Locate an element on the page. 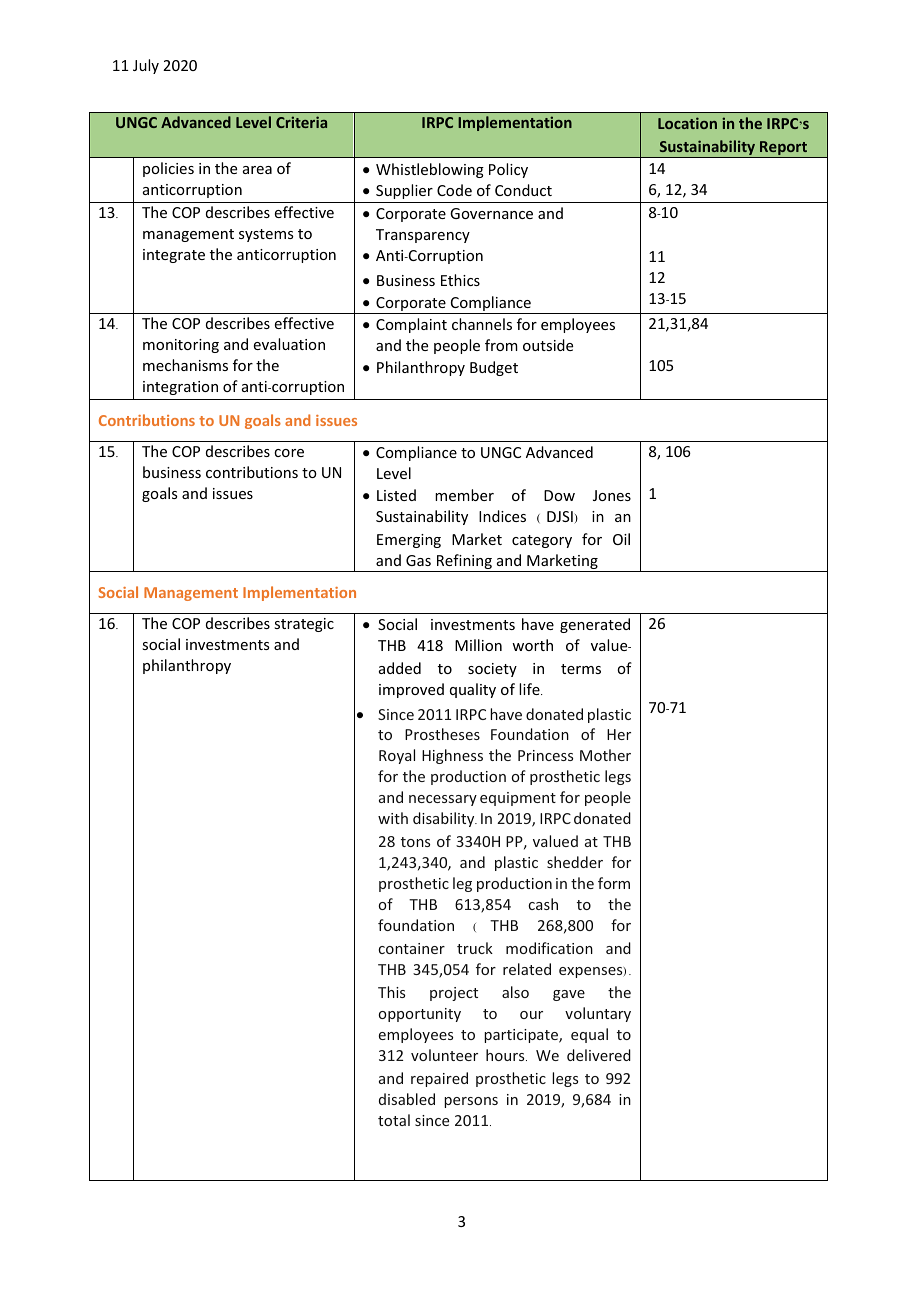  integration is located at coordinates (180, 388).
